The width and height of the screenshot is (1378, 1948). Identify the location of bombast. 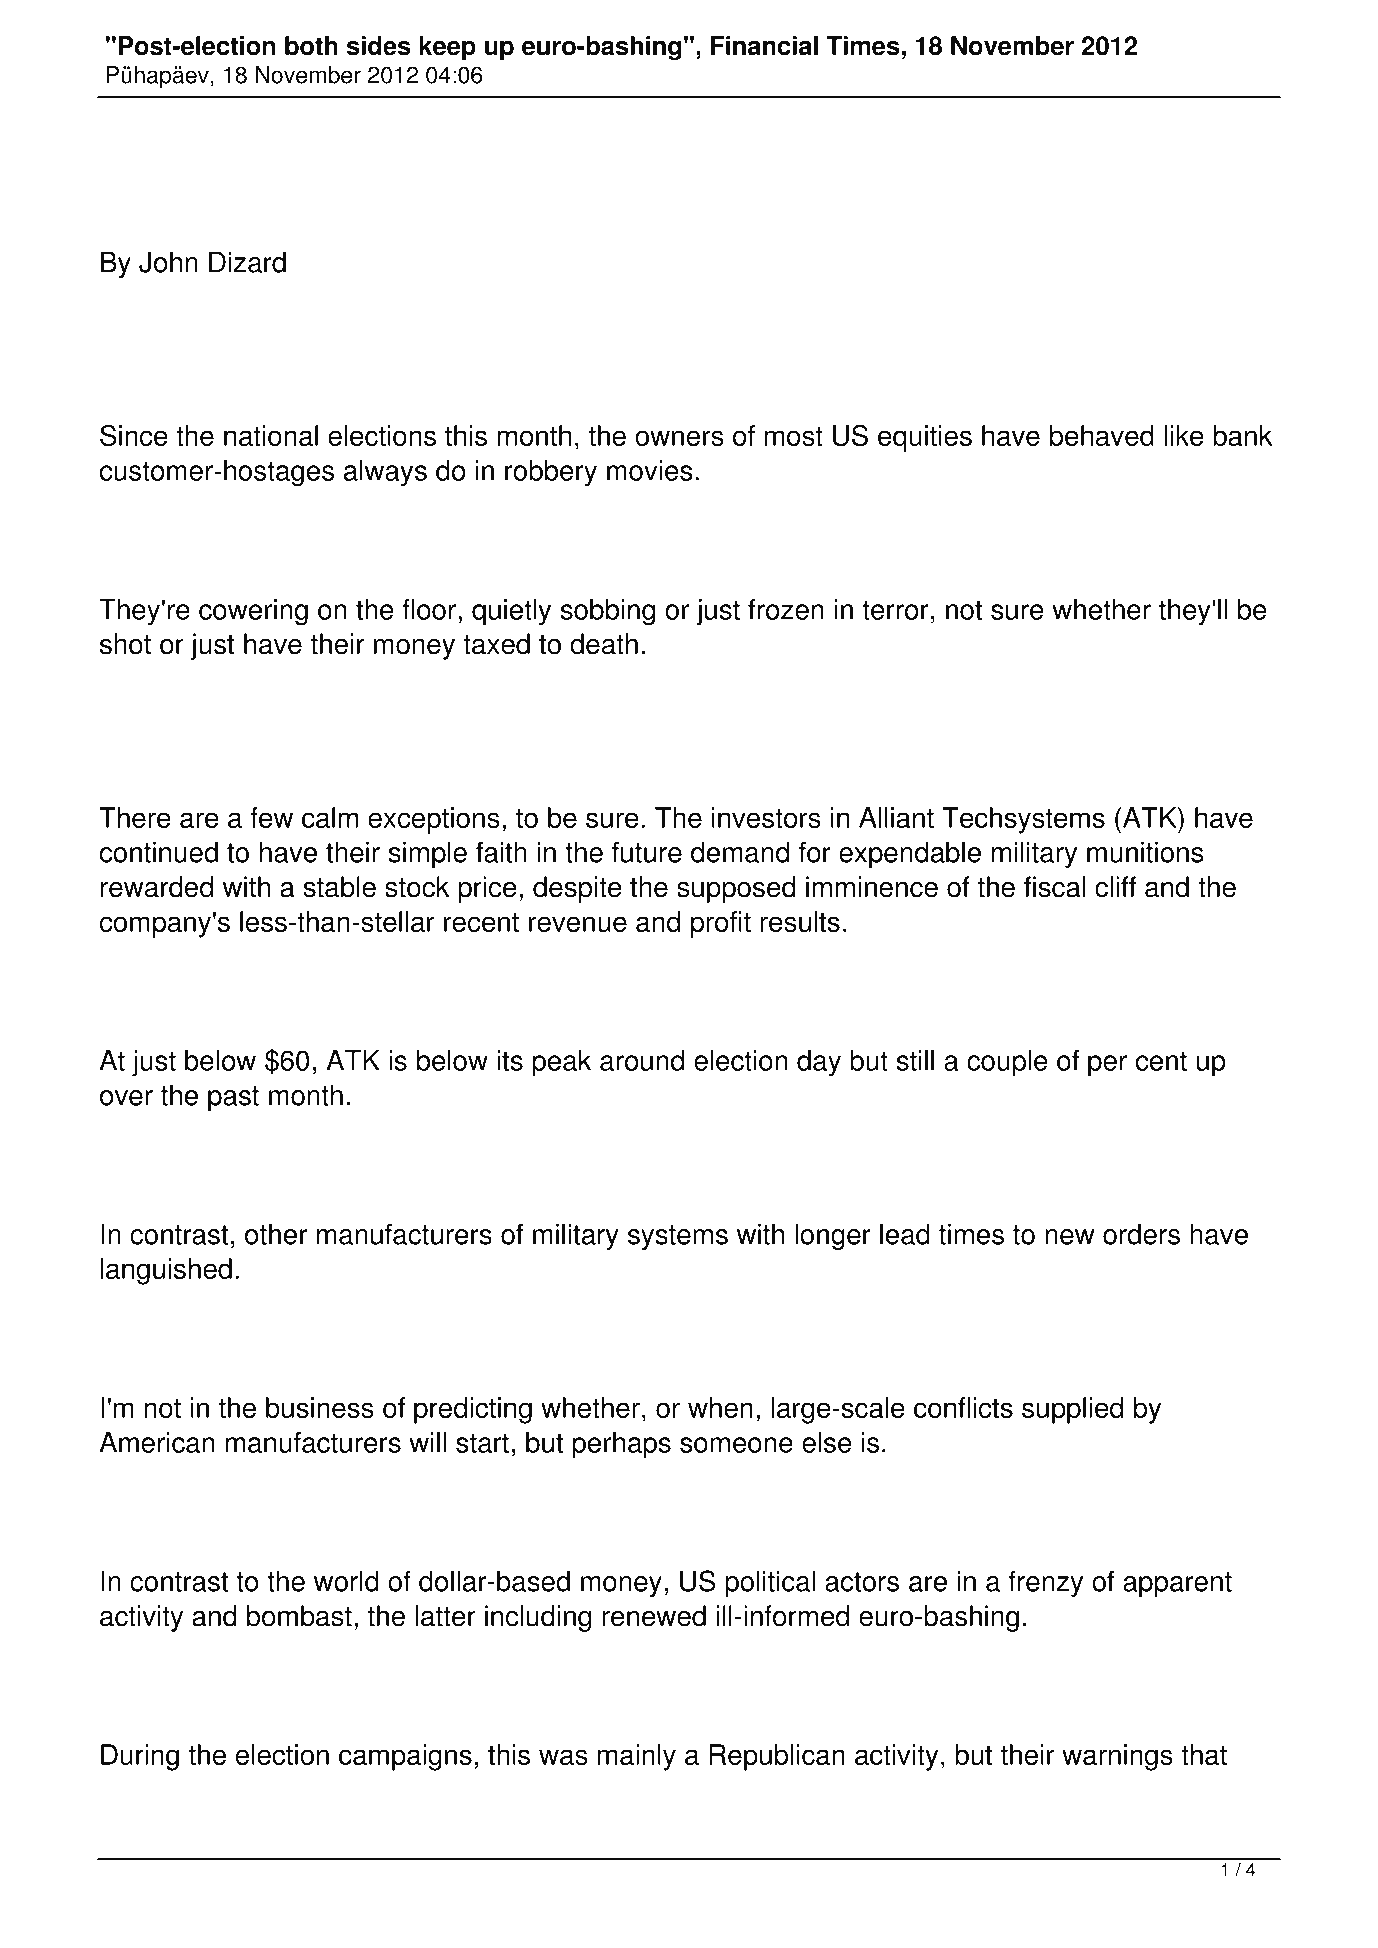
(299, 1616).
